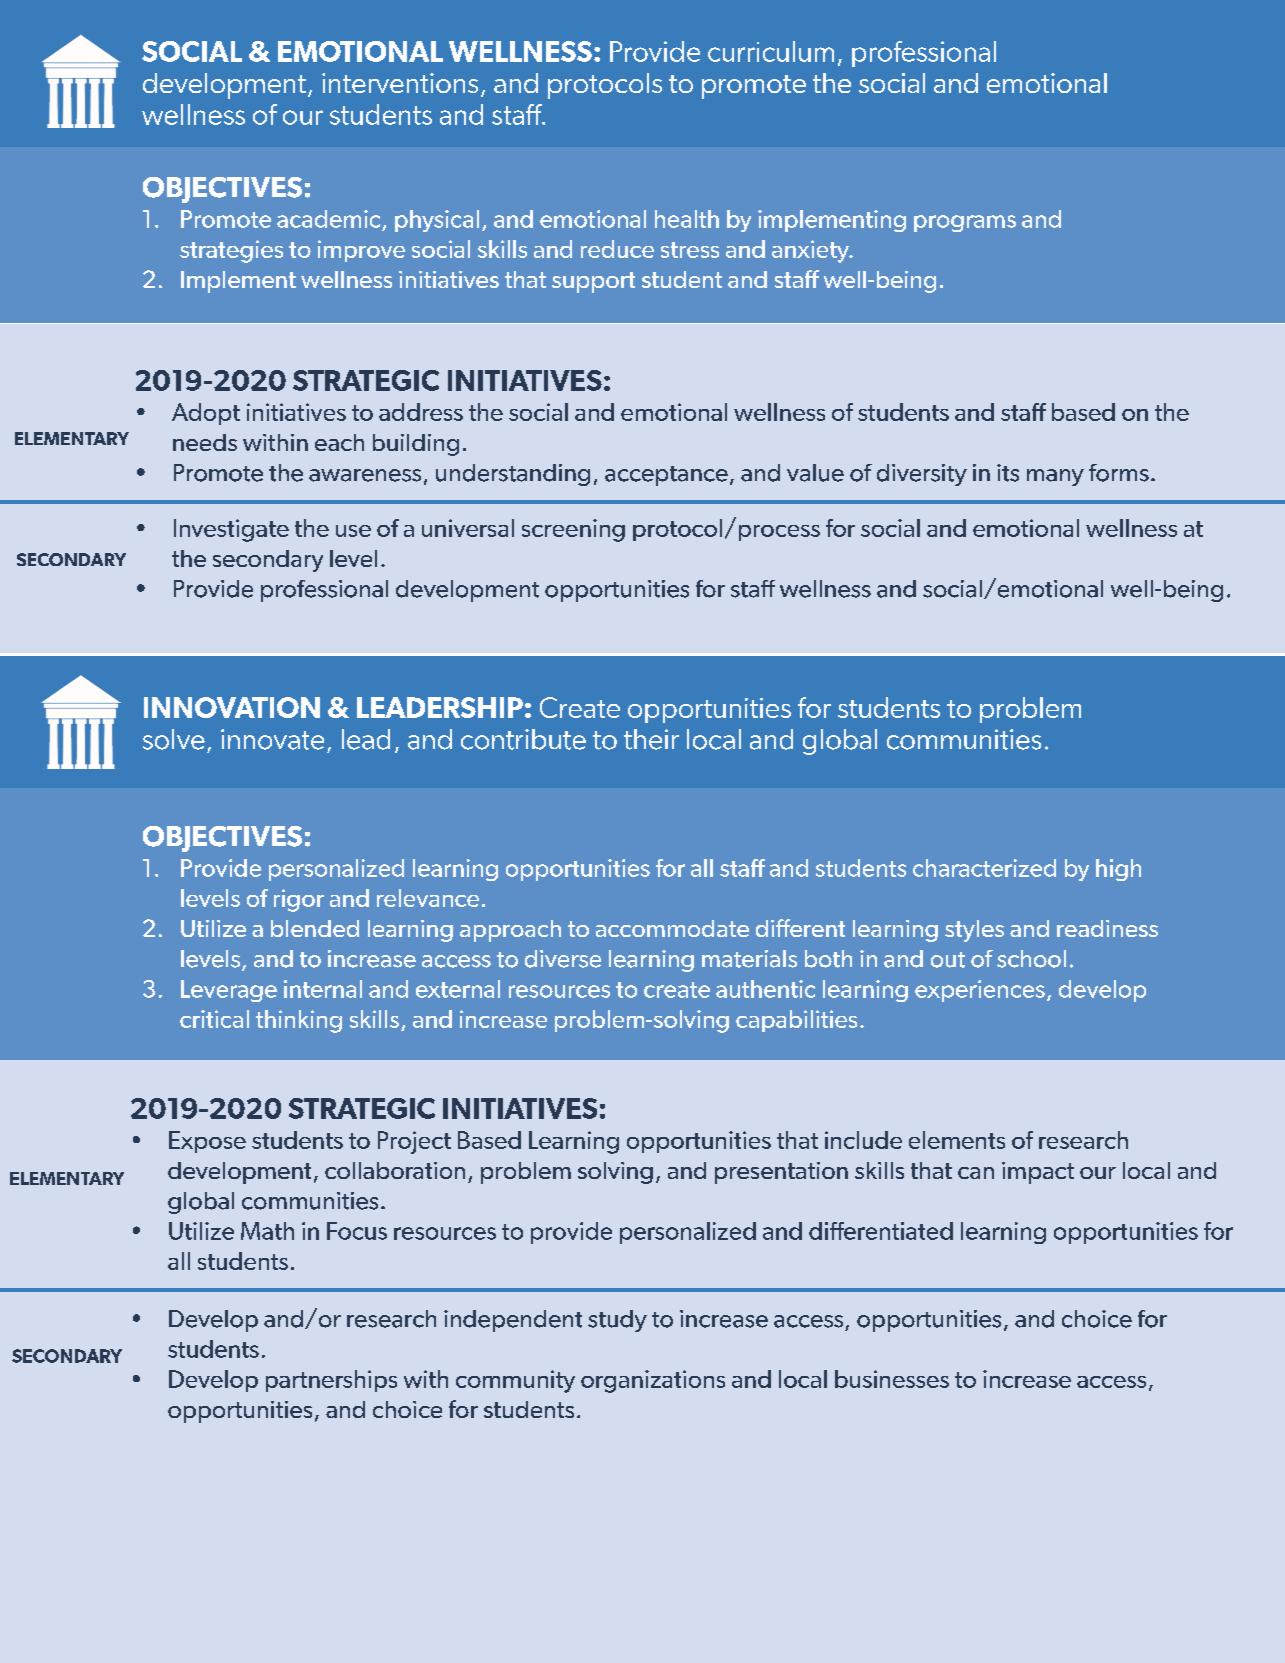 The width and height of the image is (1285, 1663). What do you see at coordinates (672, 928) in the image?
I see `accommodate` at bounding box center [672, 928].
